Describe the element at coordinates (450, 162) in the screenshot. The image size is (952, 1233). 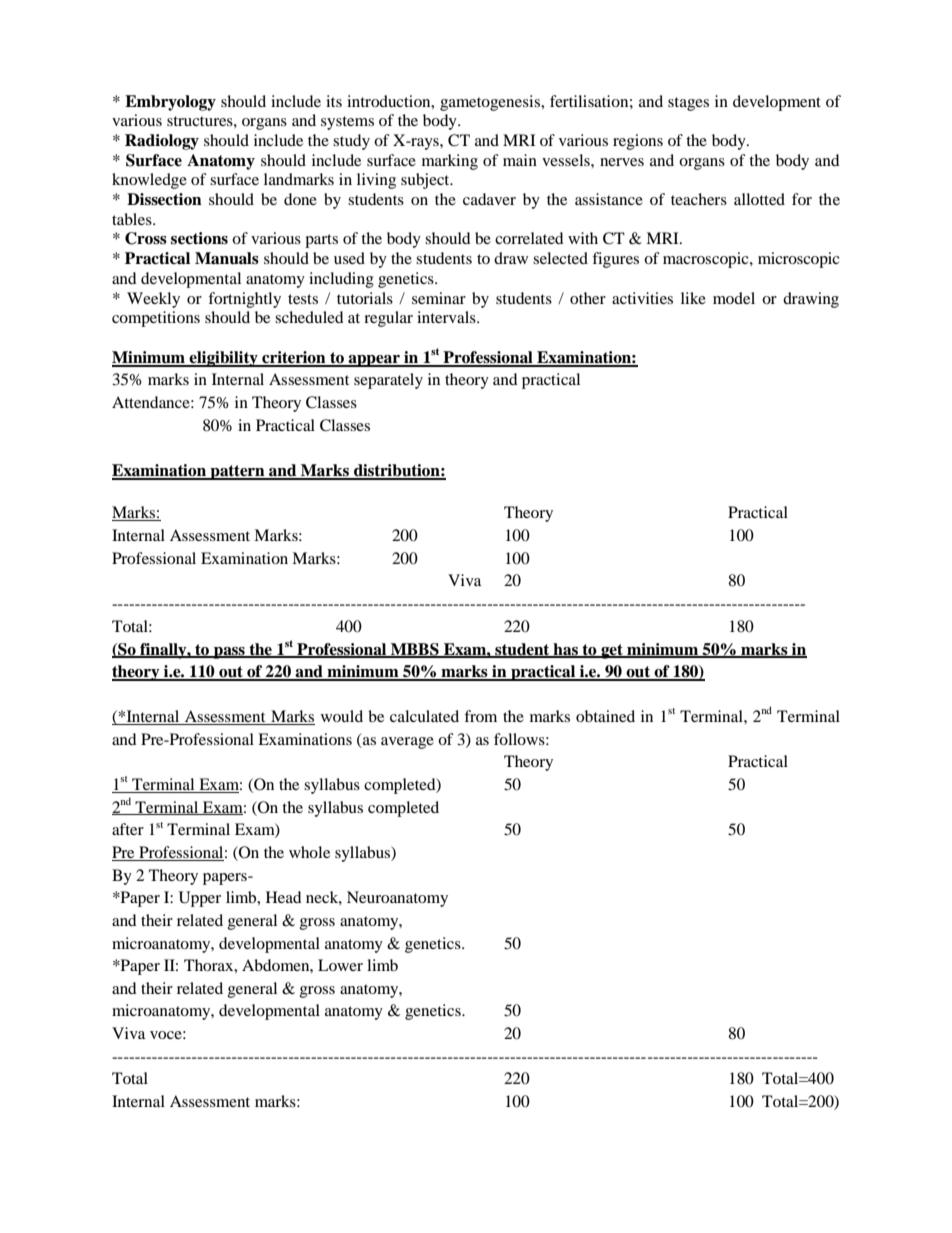
I see `marking` at that location.
